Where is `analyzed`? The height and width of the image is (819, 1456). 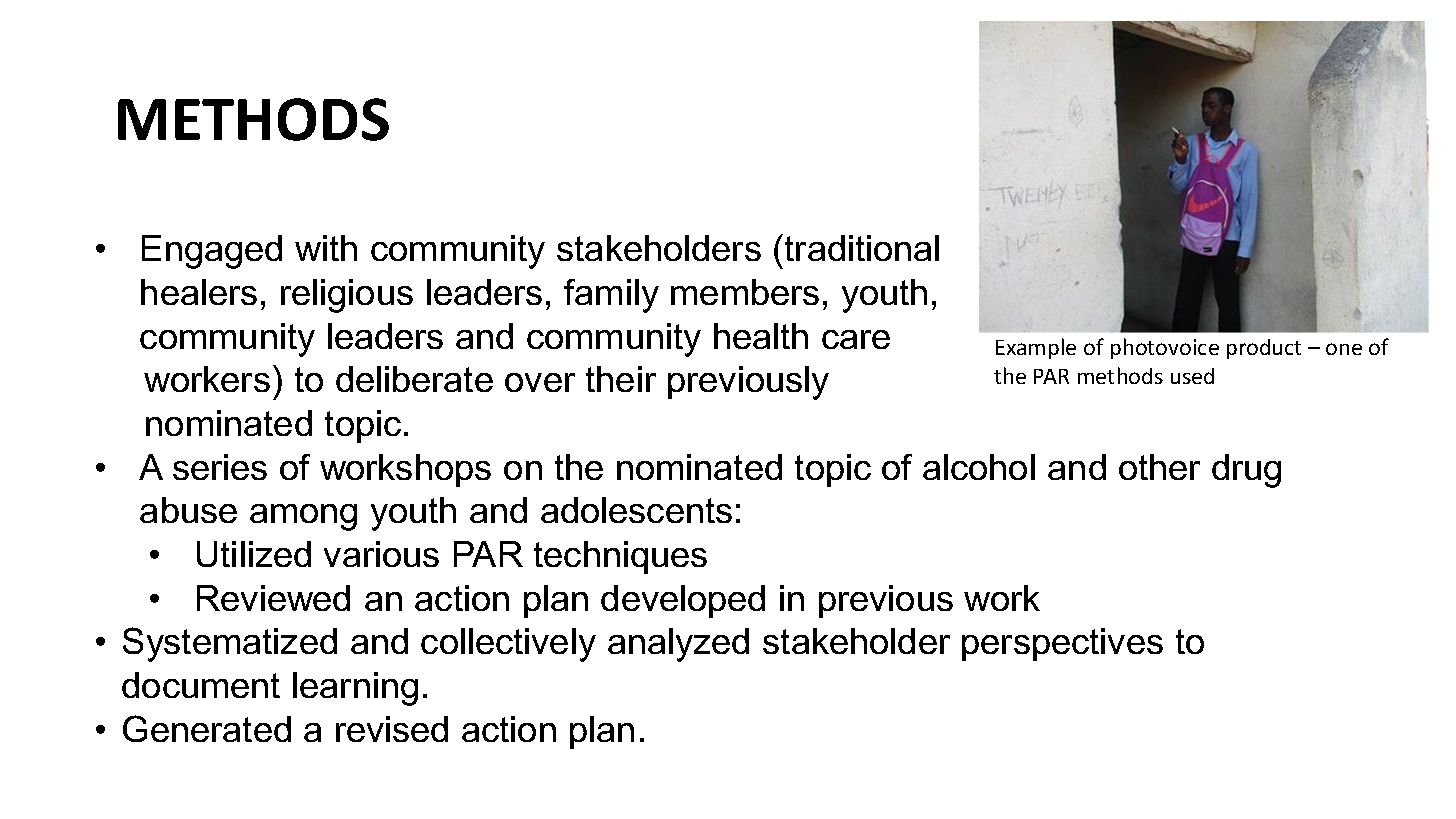
analyzed is located at coordinates (678, 645).
